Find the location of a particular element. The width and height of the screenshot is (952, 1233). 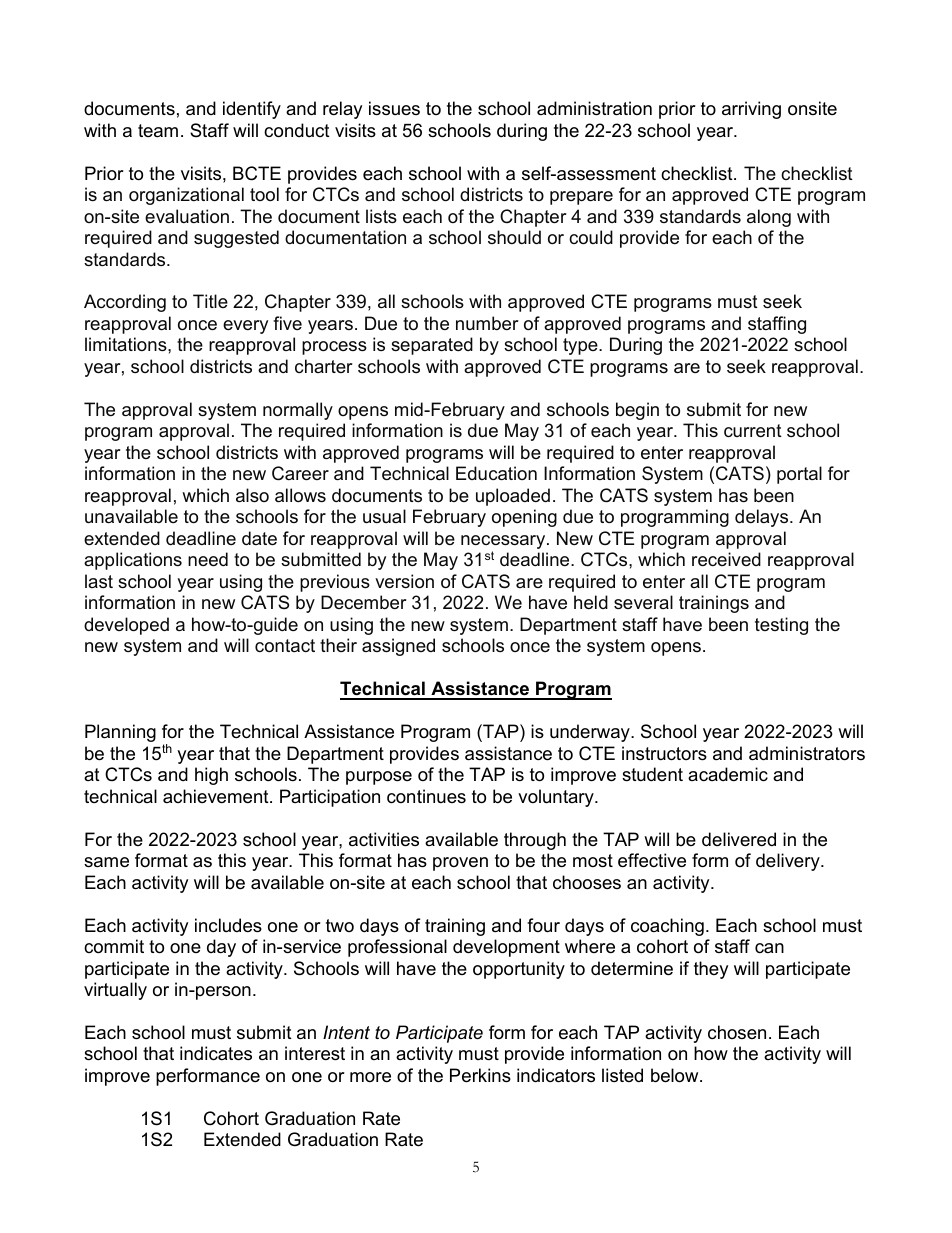

also is located at coordinates (252, 495).
